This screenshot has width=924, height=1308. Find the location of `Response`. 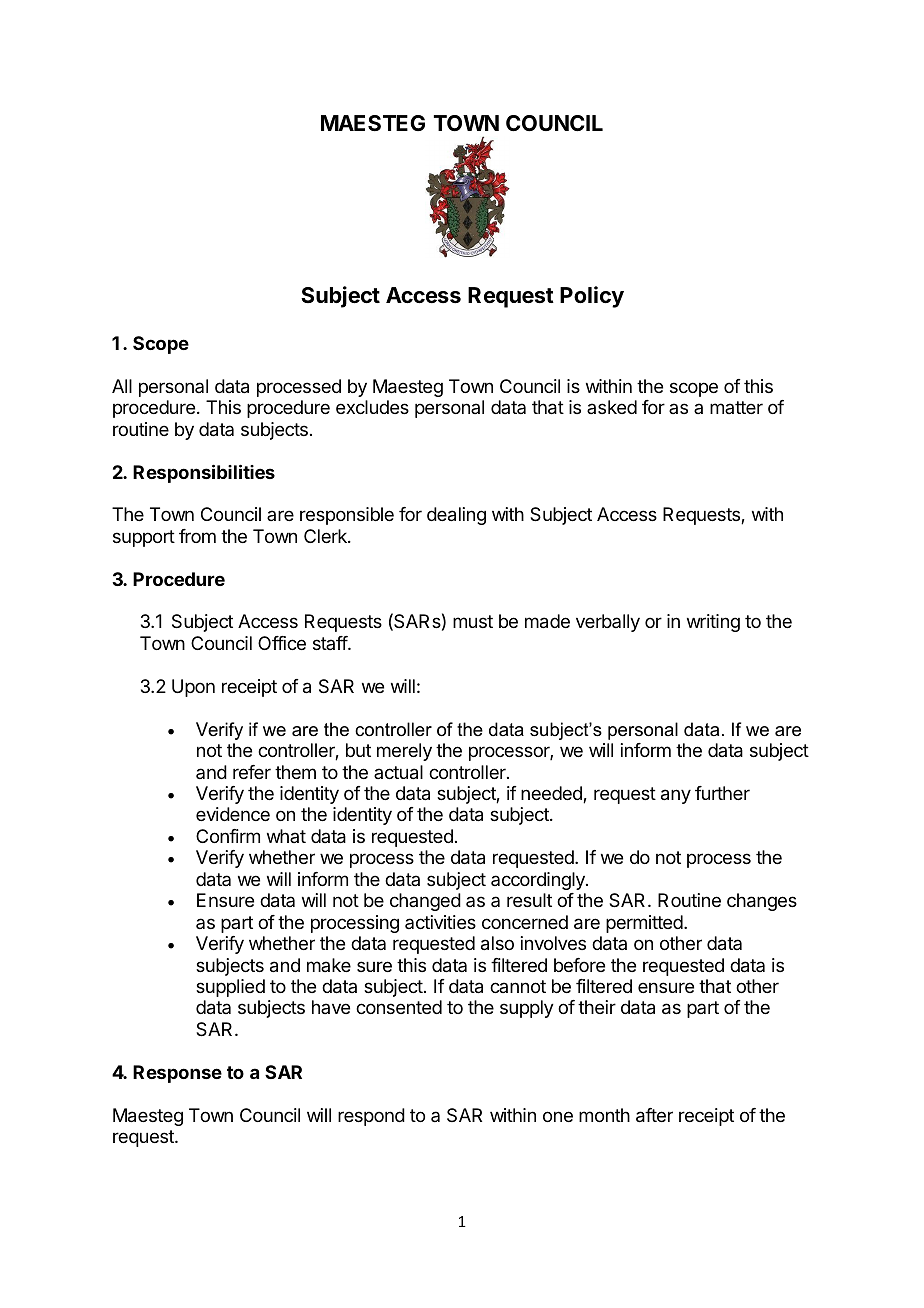

Response is located at coordinates (177, 1074).
